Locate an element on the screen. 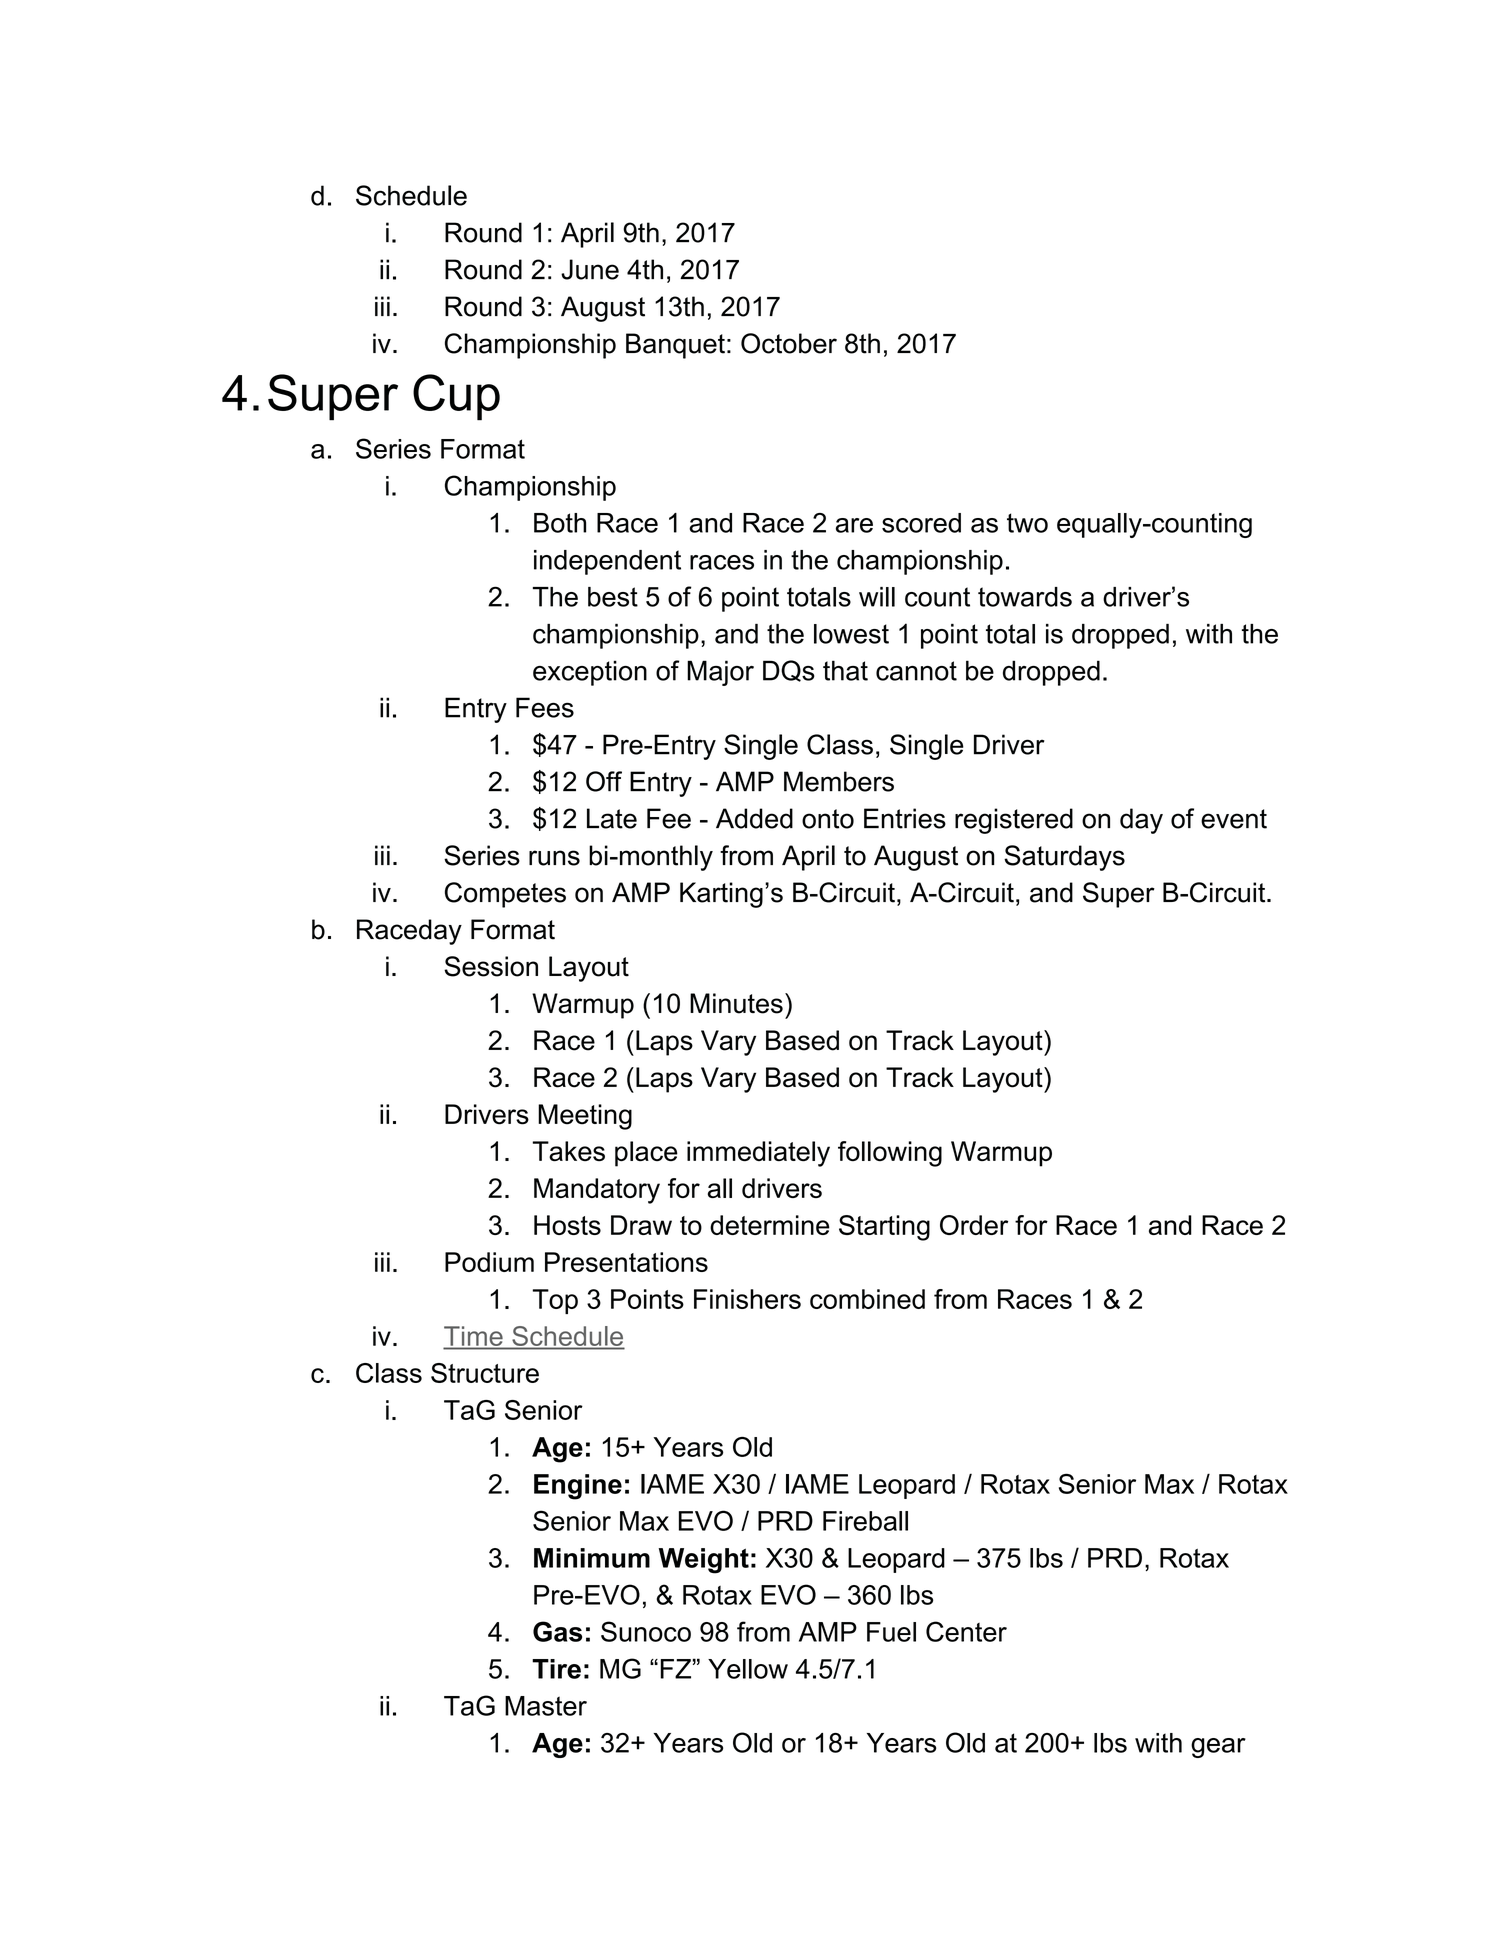 This screenshot has height=1952, width=1508. two is located at coordinates (1027, 523).
